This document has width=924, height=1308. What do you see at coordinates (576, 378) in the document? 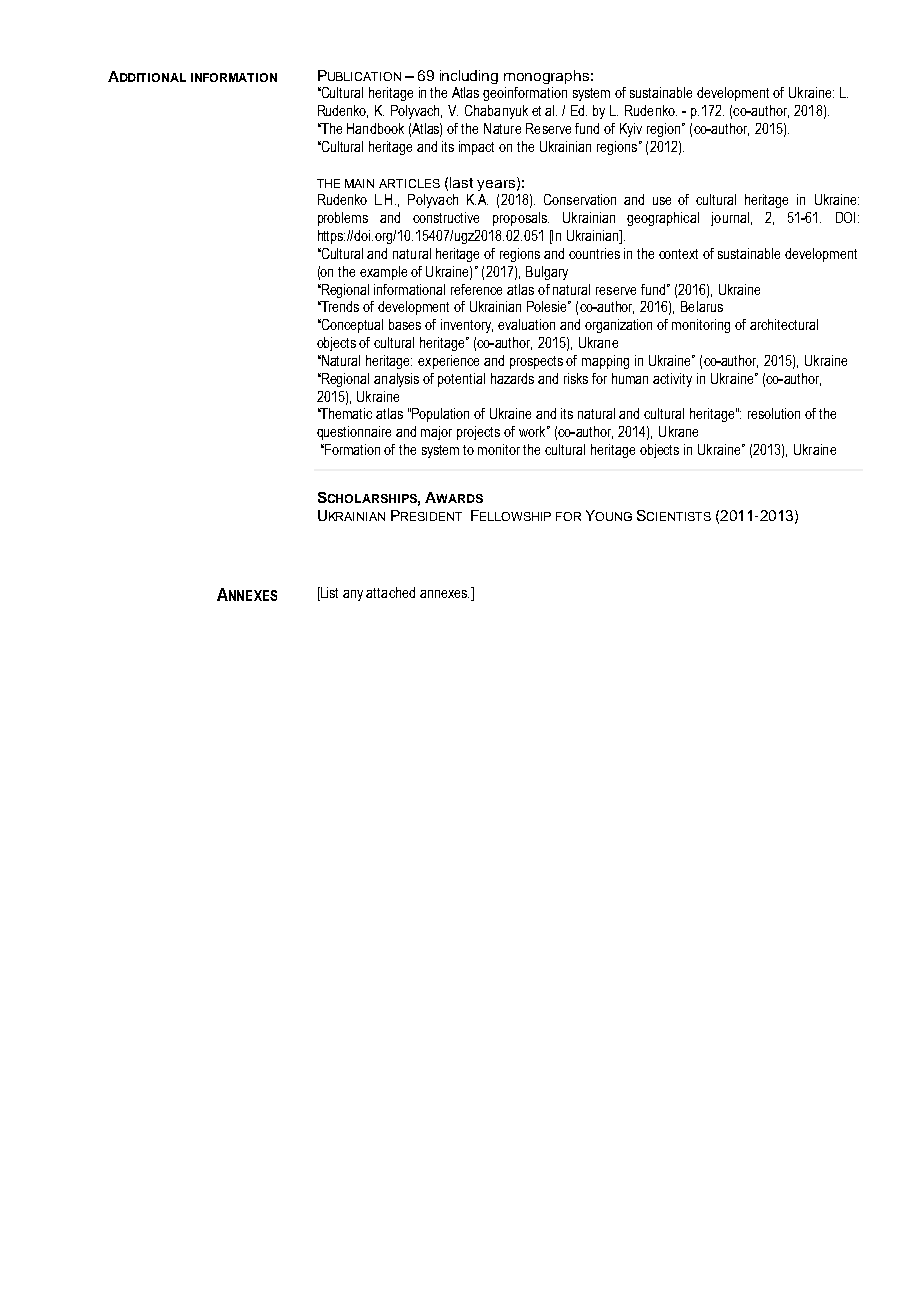
I see `risks` at bounding box center [576, 378].
